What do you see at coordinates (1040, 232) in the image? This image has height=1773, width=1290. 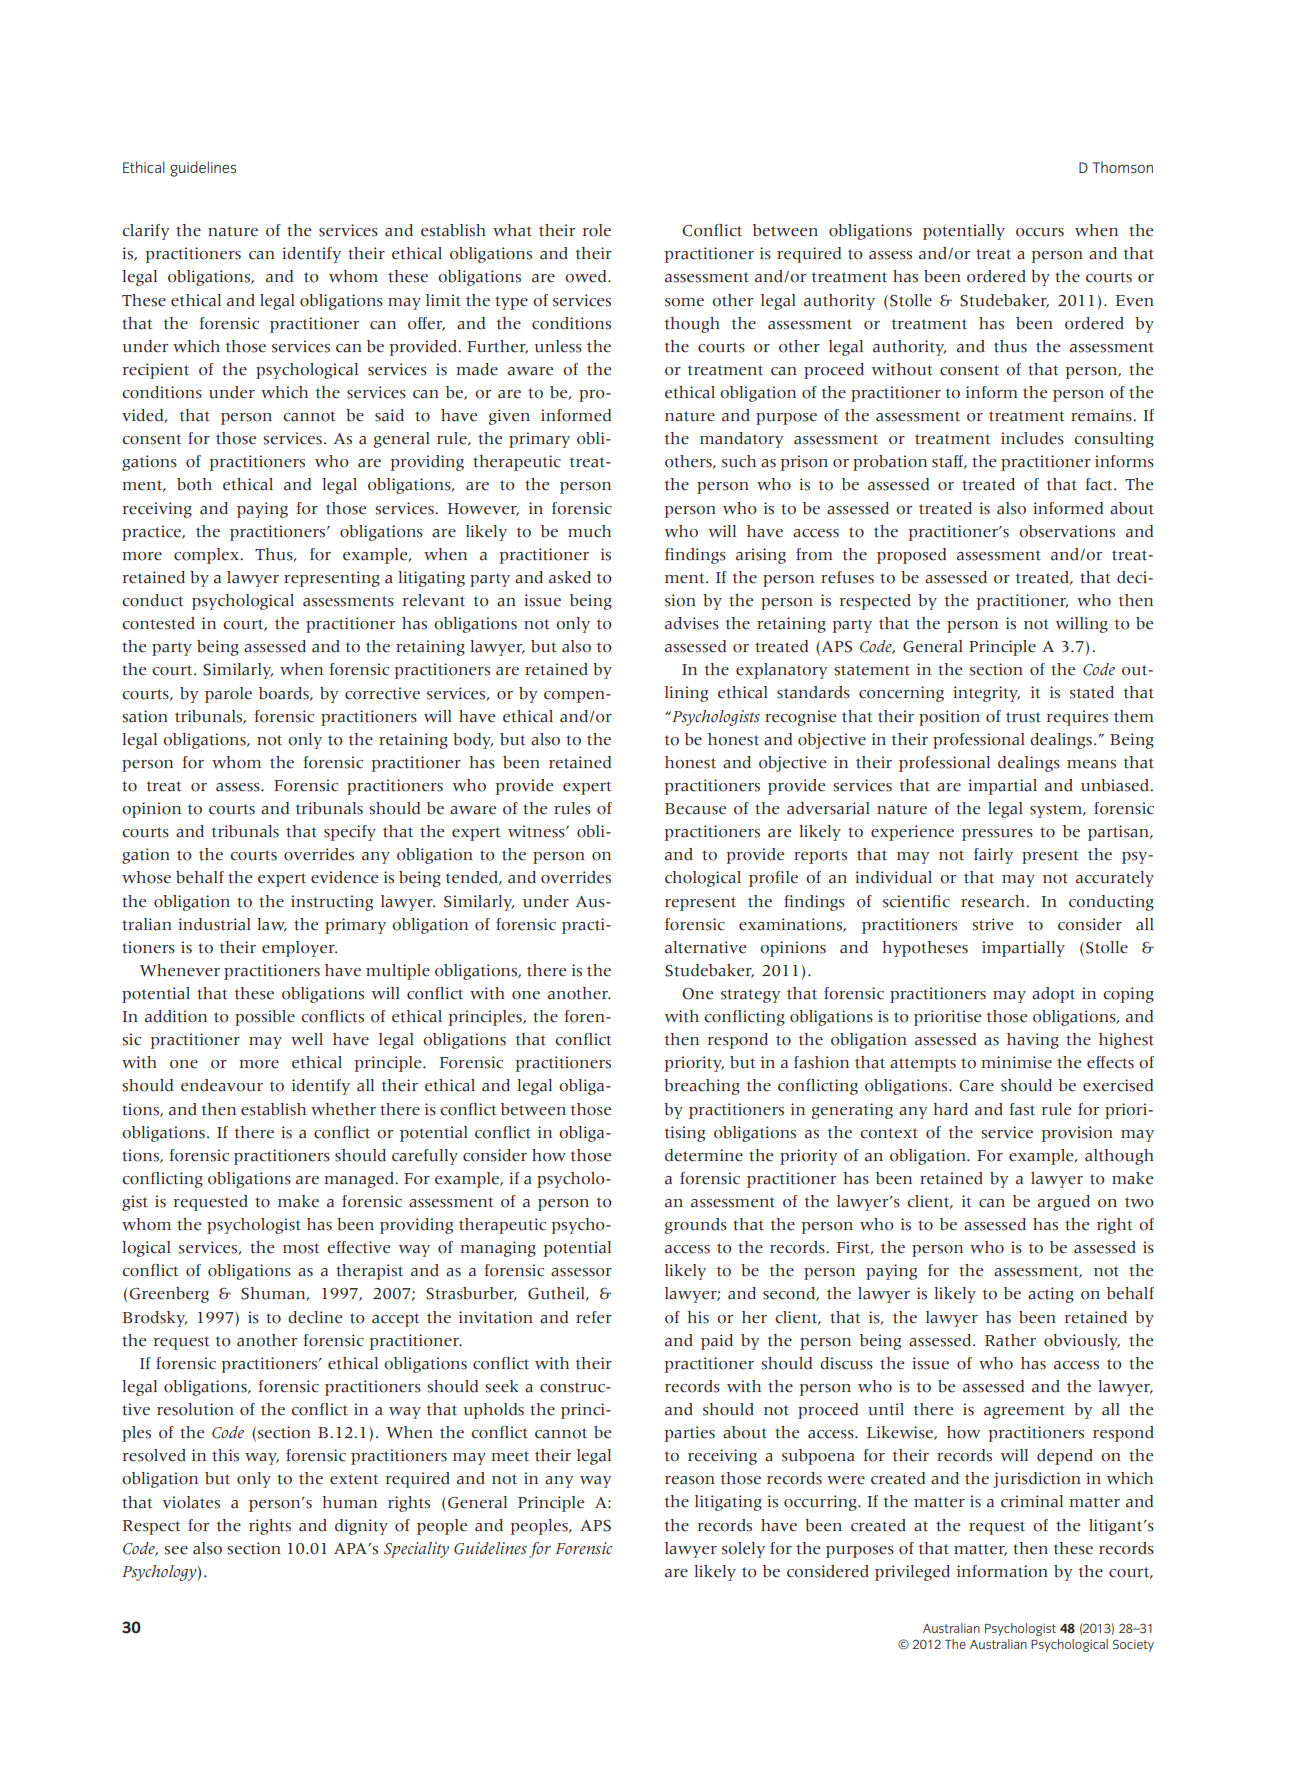 I see `occurs` at bounding box center [1040, 232].
